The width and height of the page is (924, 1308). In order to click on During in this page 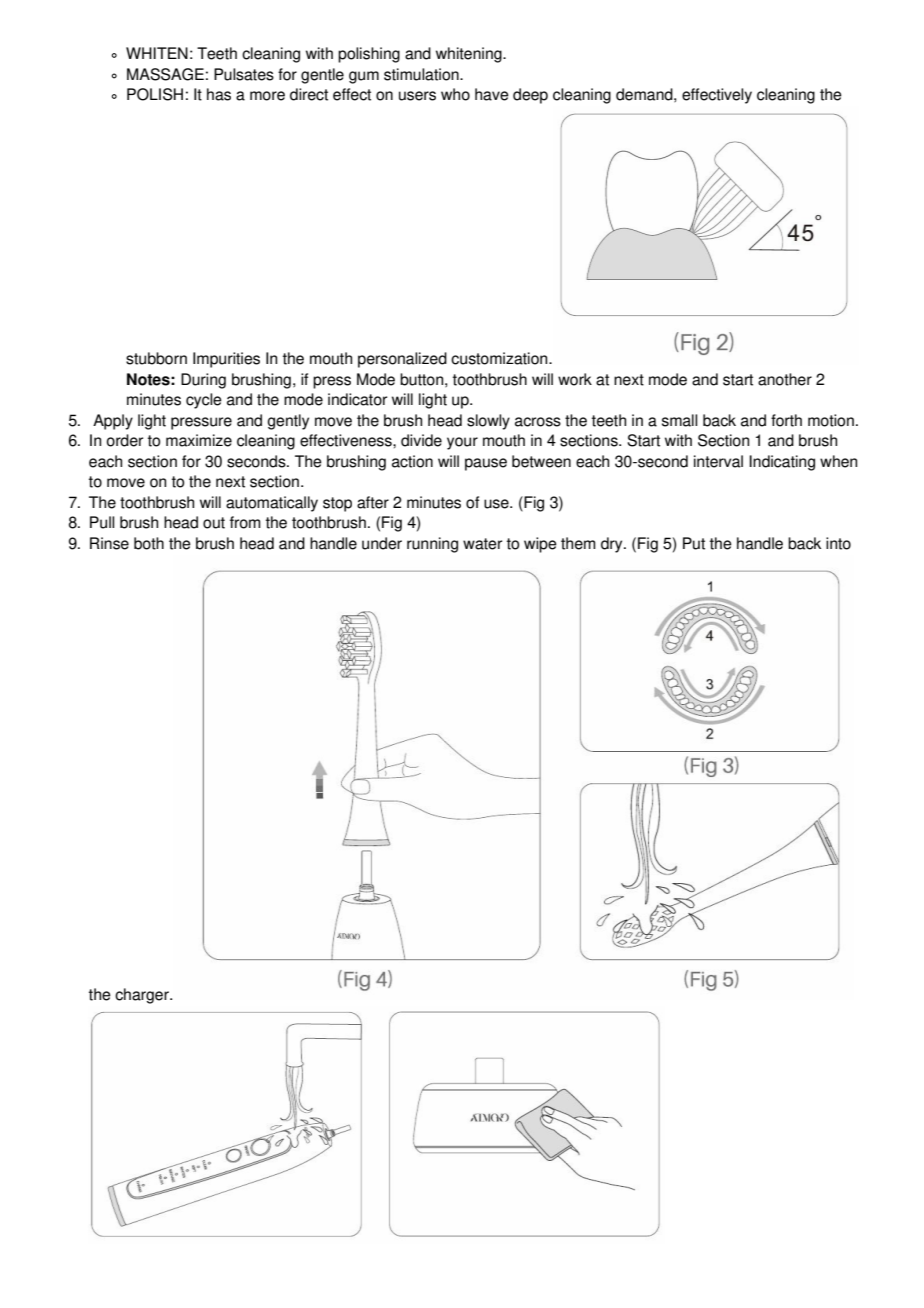, I will do `click(203, 381)`.
